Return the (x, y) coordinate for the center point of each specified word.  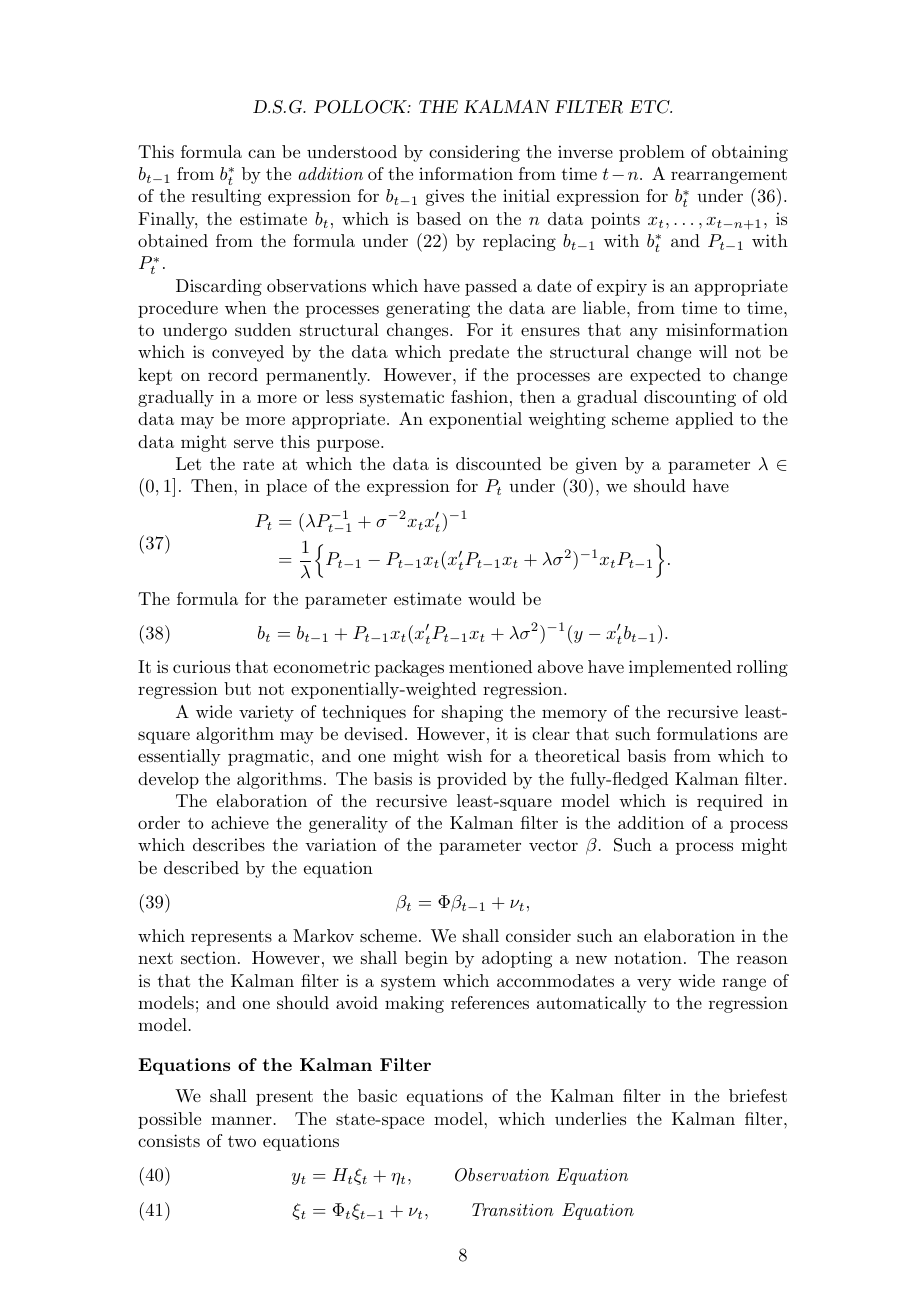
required (730, 802)
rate (258, 464)
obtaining (750, 153)
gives (445, 197)
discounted (498, 463)
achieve (240, 822)
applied (704, 420)
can (262, 153)
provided (472, 780)
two (242, 1141)
